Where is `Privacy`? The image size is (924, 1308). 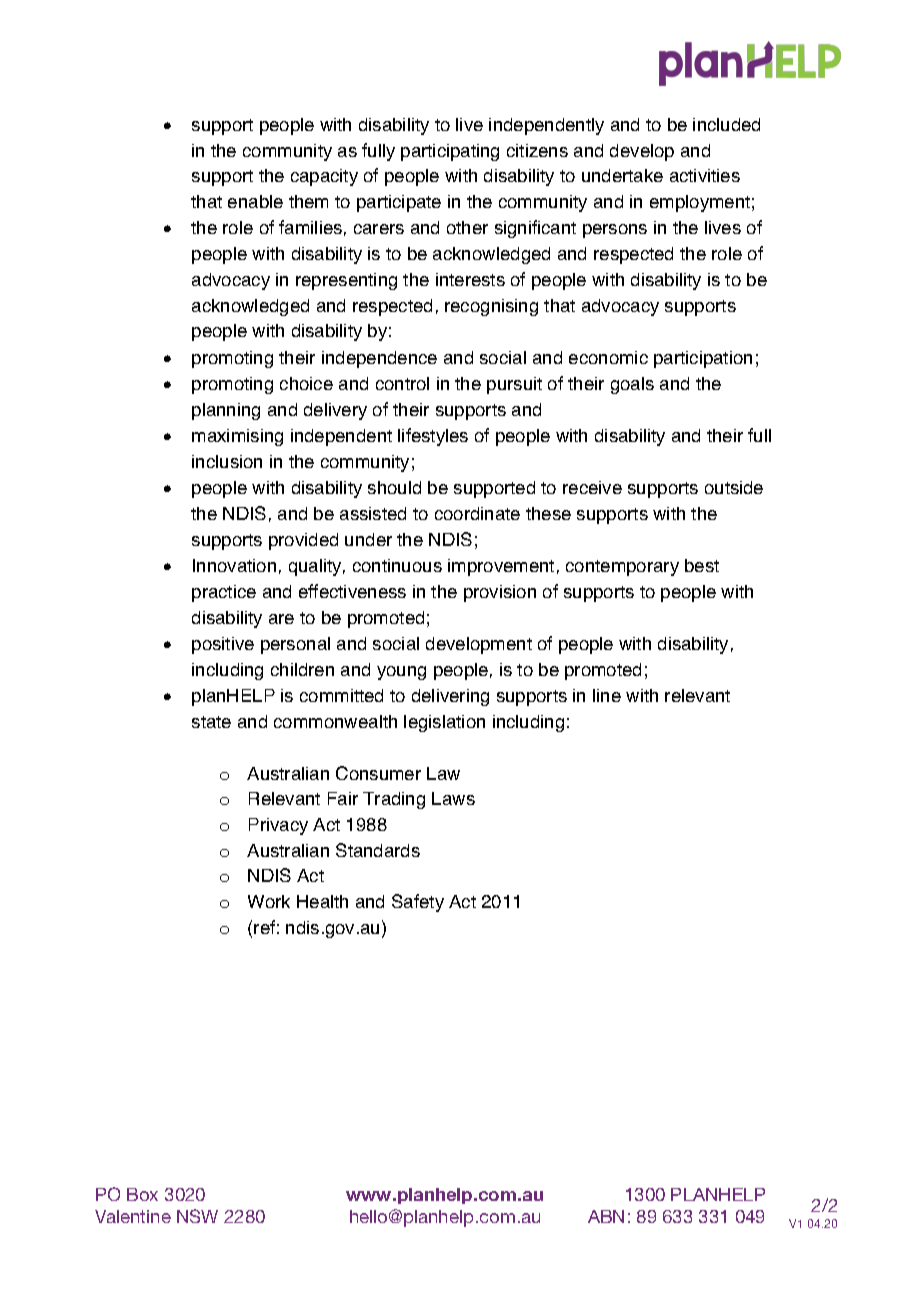
Privacy is located at coordinates (278, 826).
